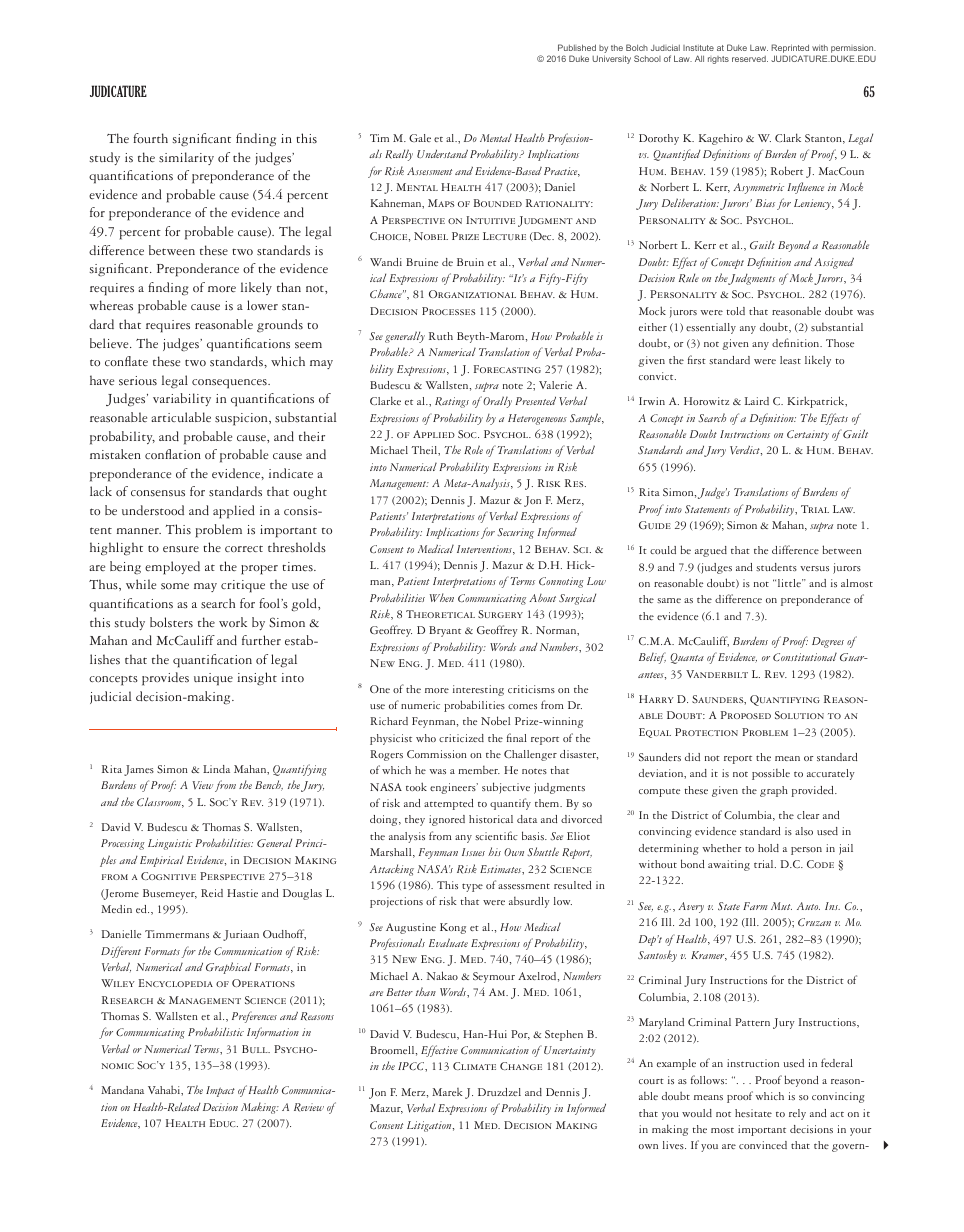 This document has height=1232, width=964. What do you see at coordinates (220, 1091) in the document?
I see `Impact` at bounding box center [220, 1091].
